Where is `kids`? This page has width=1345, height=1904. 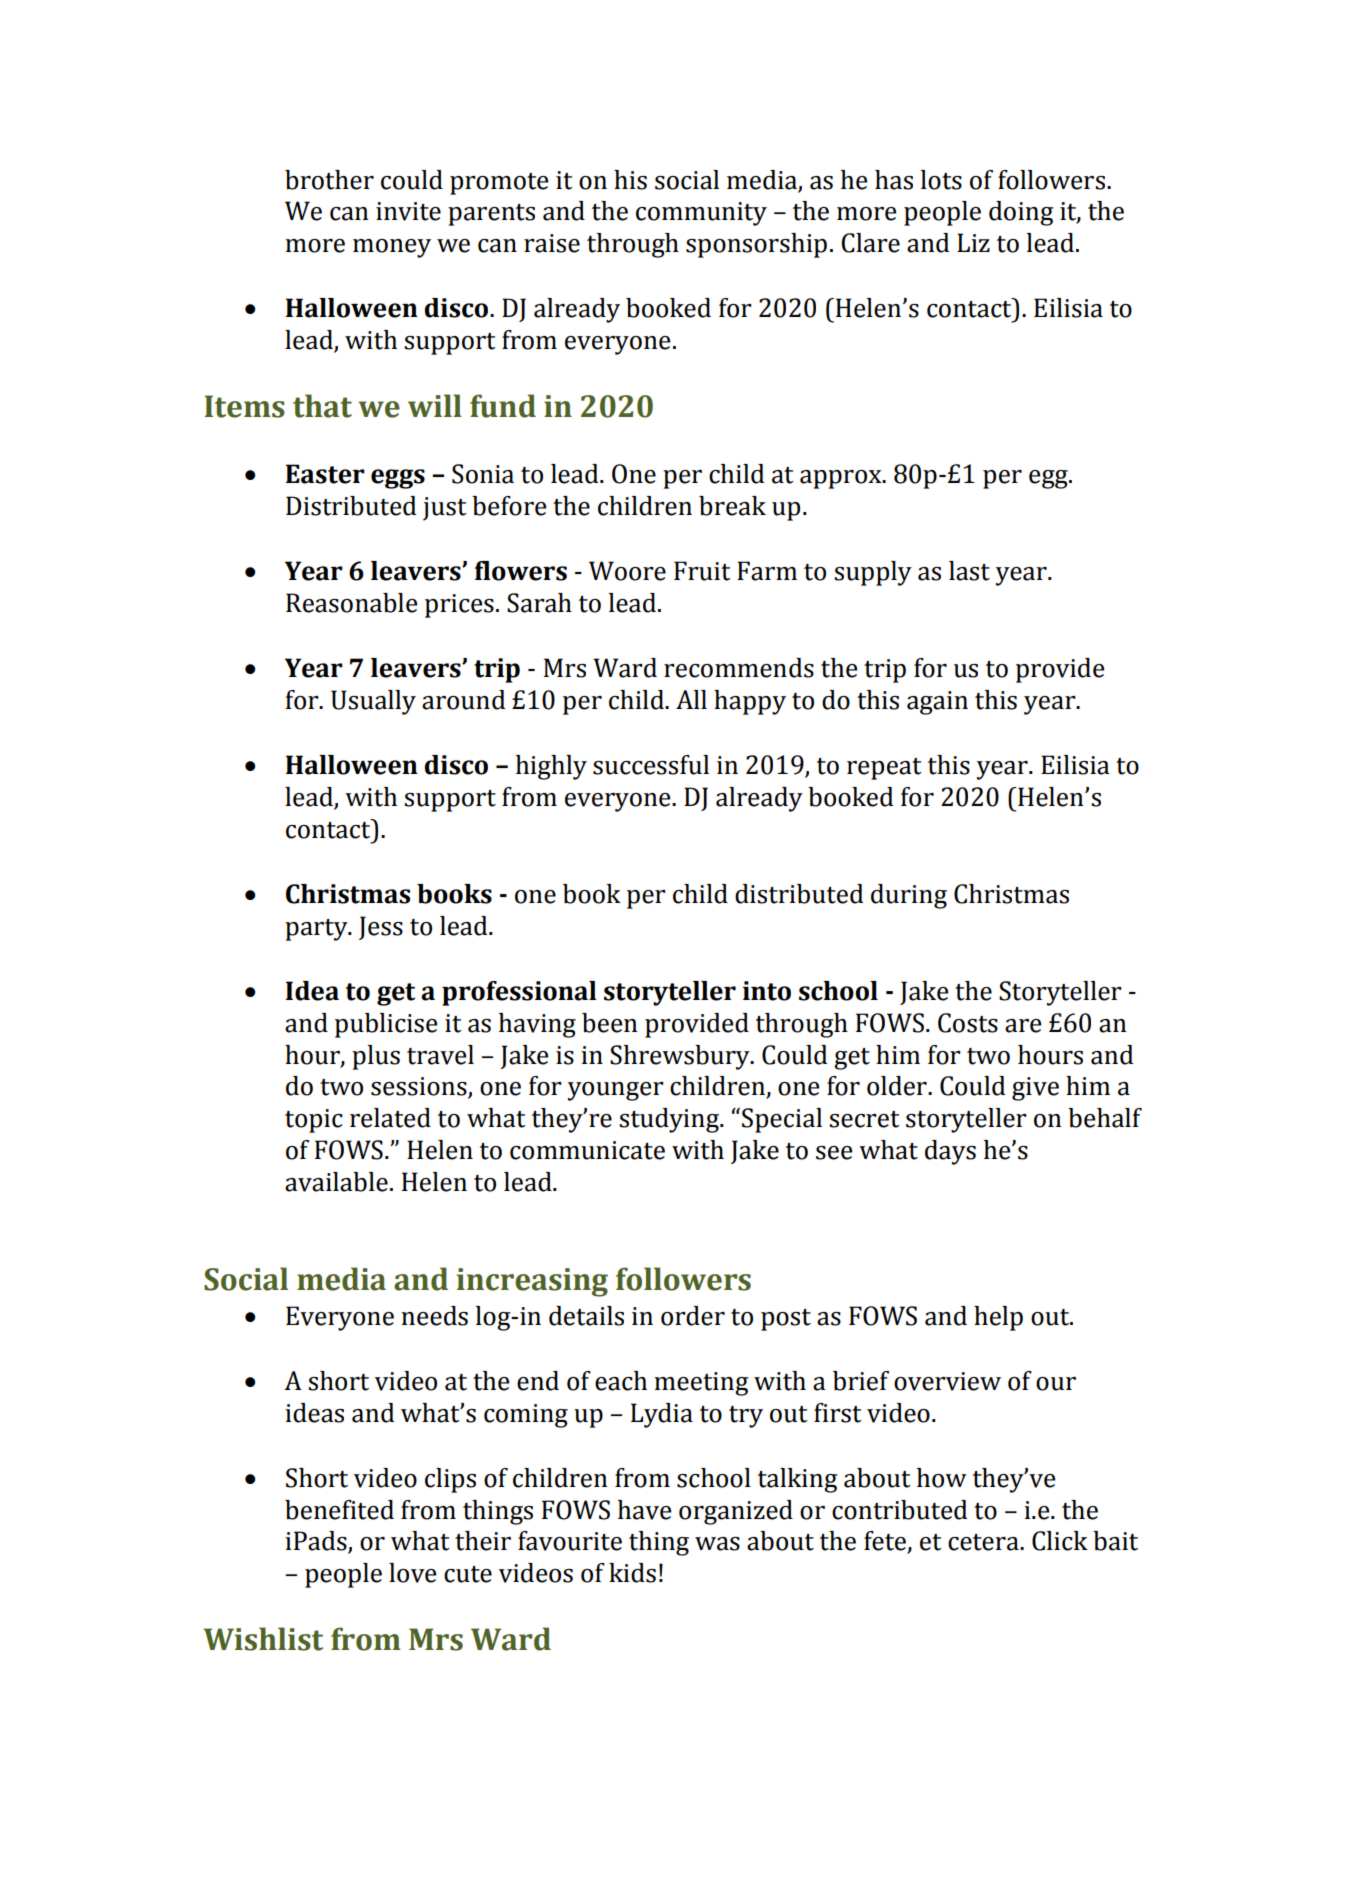
kids is located at coordinates (632, 1573).
